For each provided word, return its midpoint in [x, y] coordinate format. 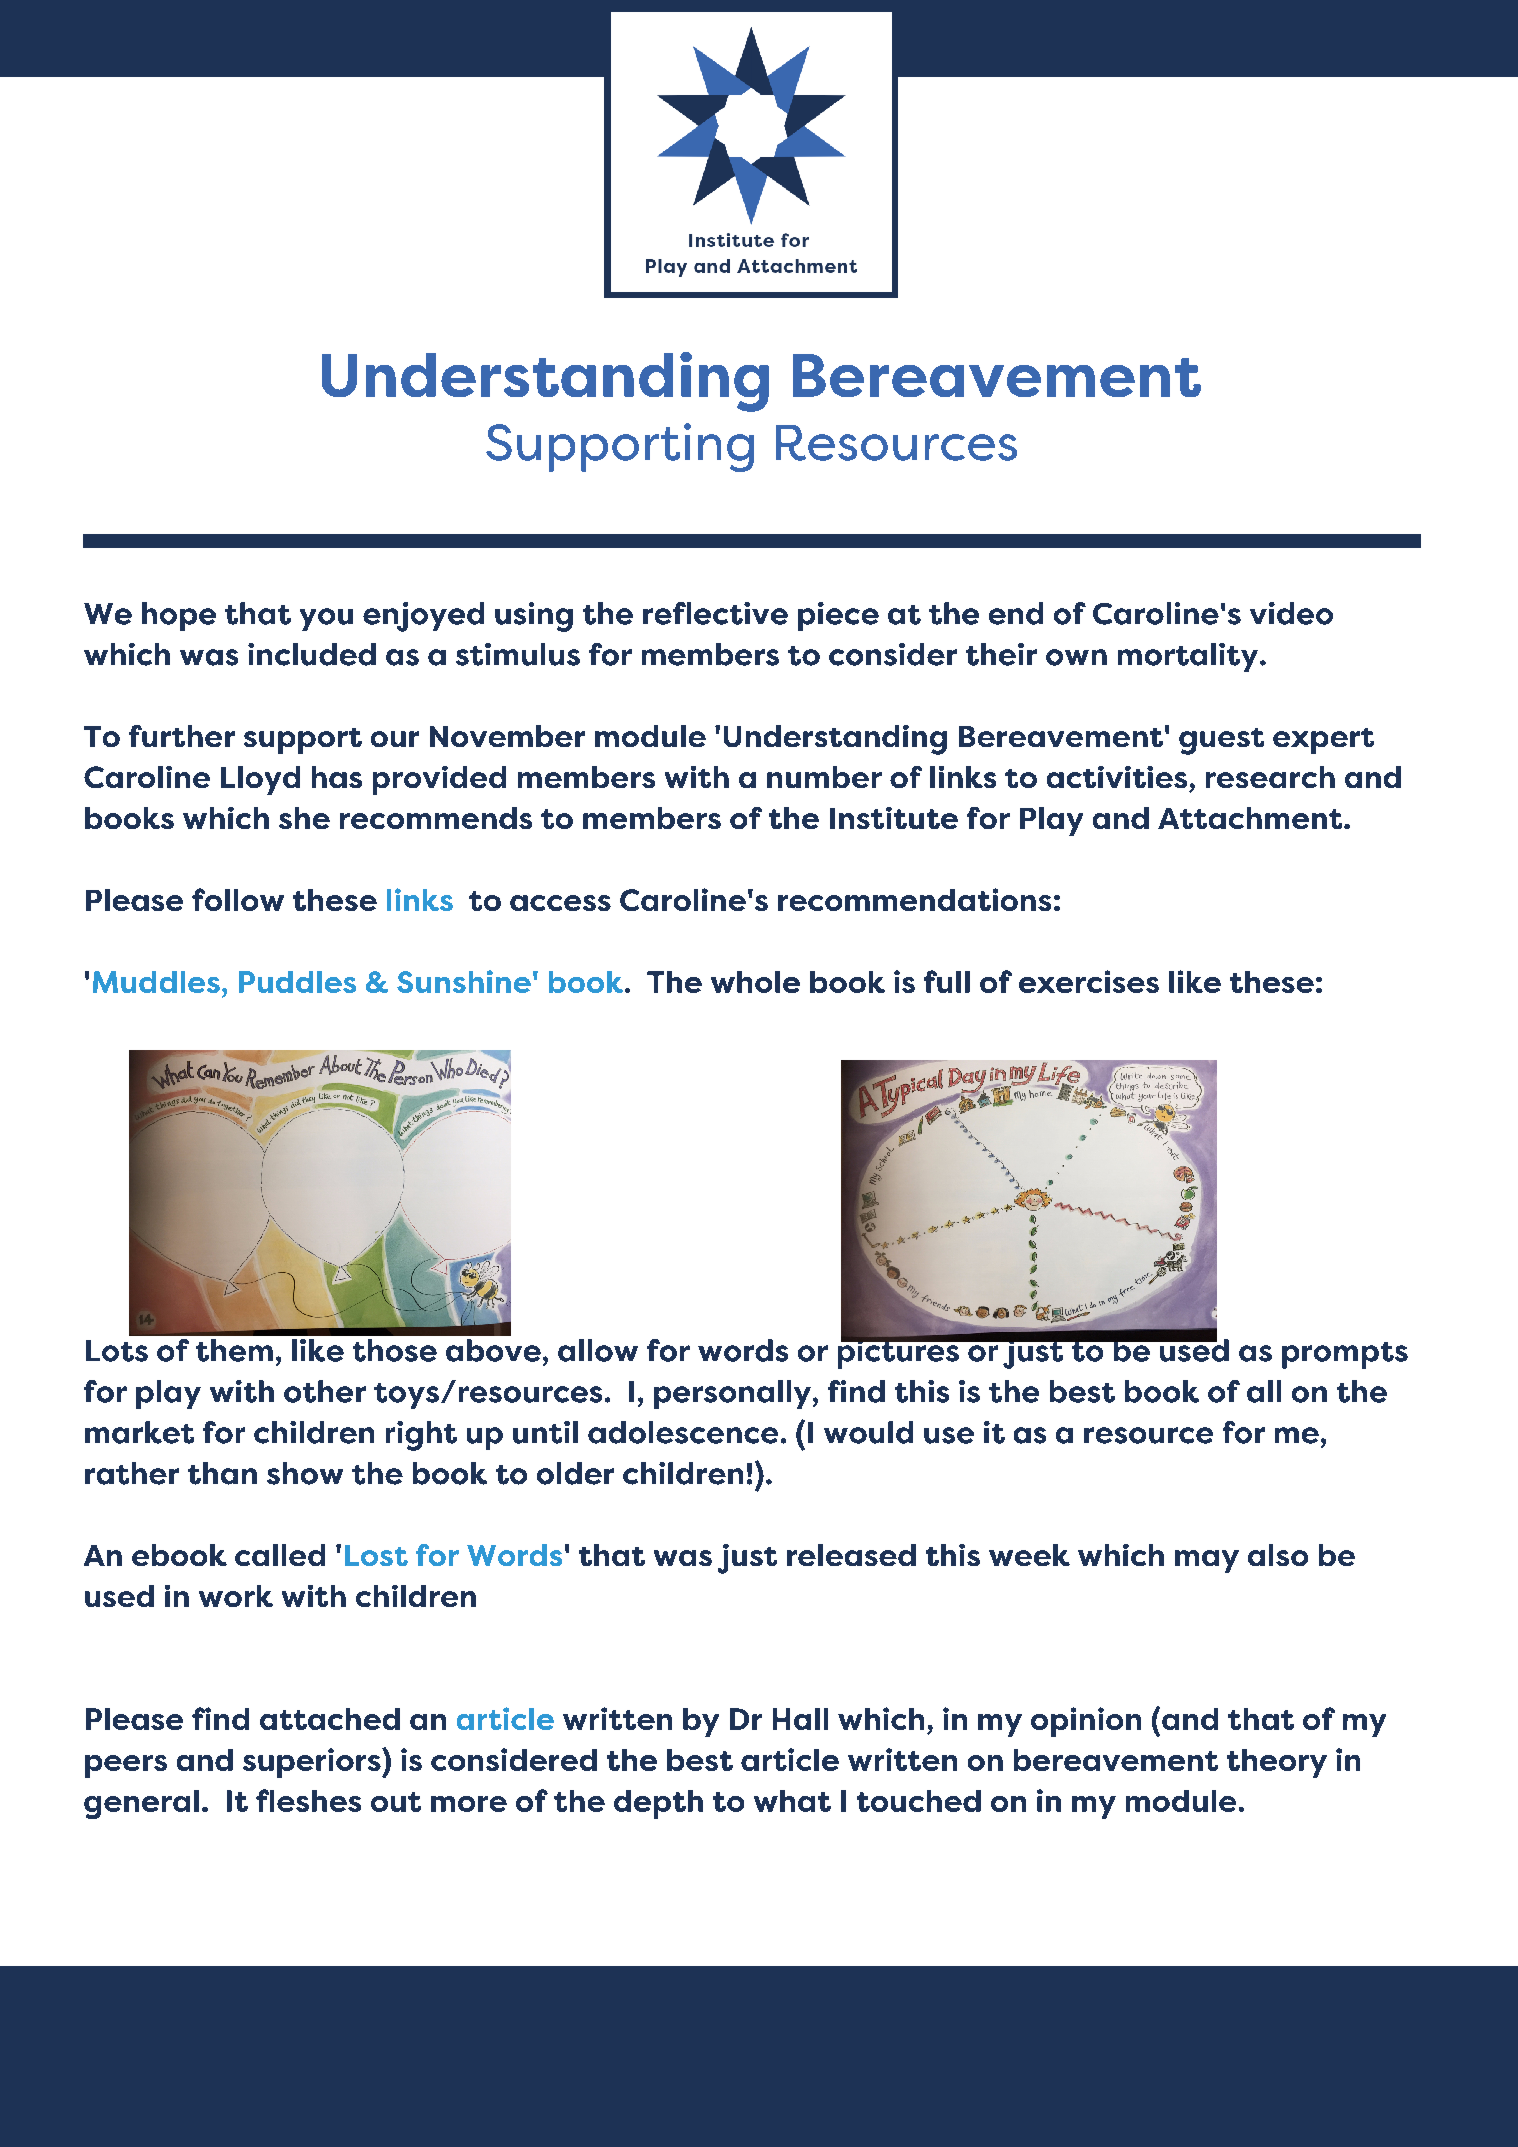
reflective [715, 613]
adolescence [683, 1432]
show [305, 1473]
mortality [1189, 657]
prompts [1345, 1355]
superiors [313, 1763]
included [312, 654]
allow [598, 1350]
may [1207, 1561]
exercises [1089, 981]
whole [755, 982]
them [234, 1350]
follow [238, 899]
